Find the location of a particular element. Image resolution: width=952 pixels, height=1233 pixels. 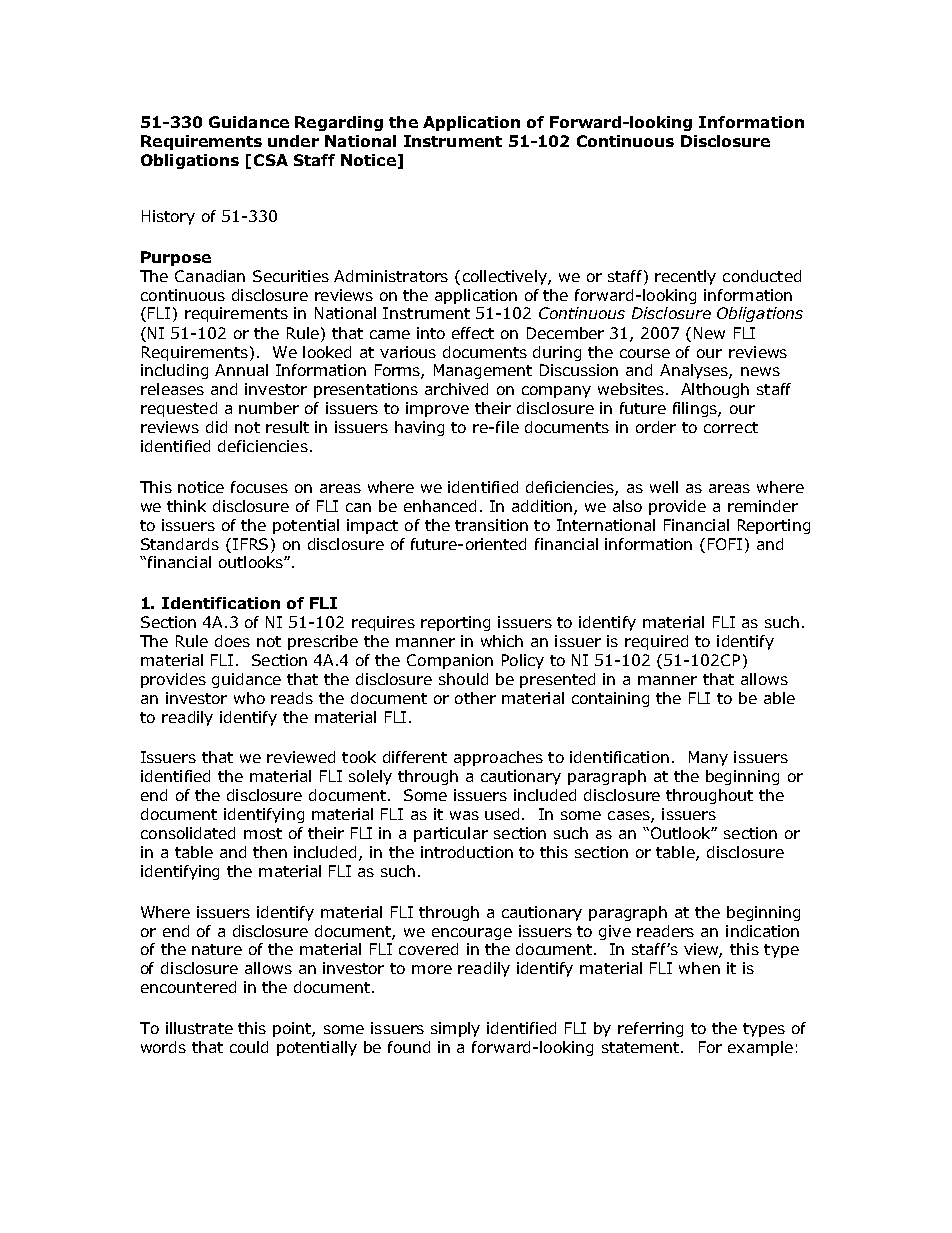

CSA is located at coordinates (271, 160).
